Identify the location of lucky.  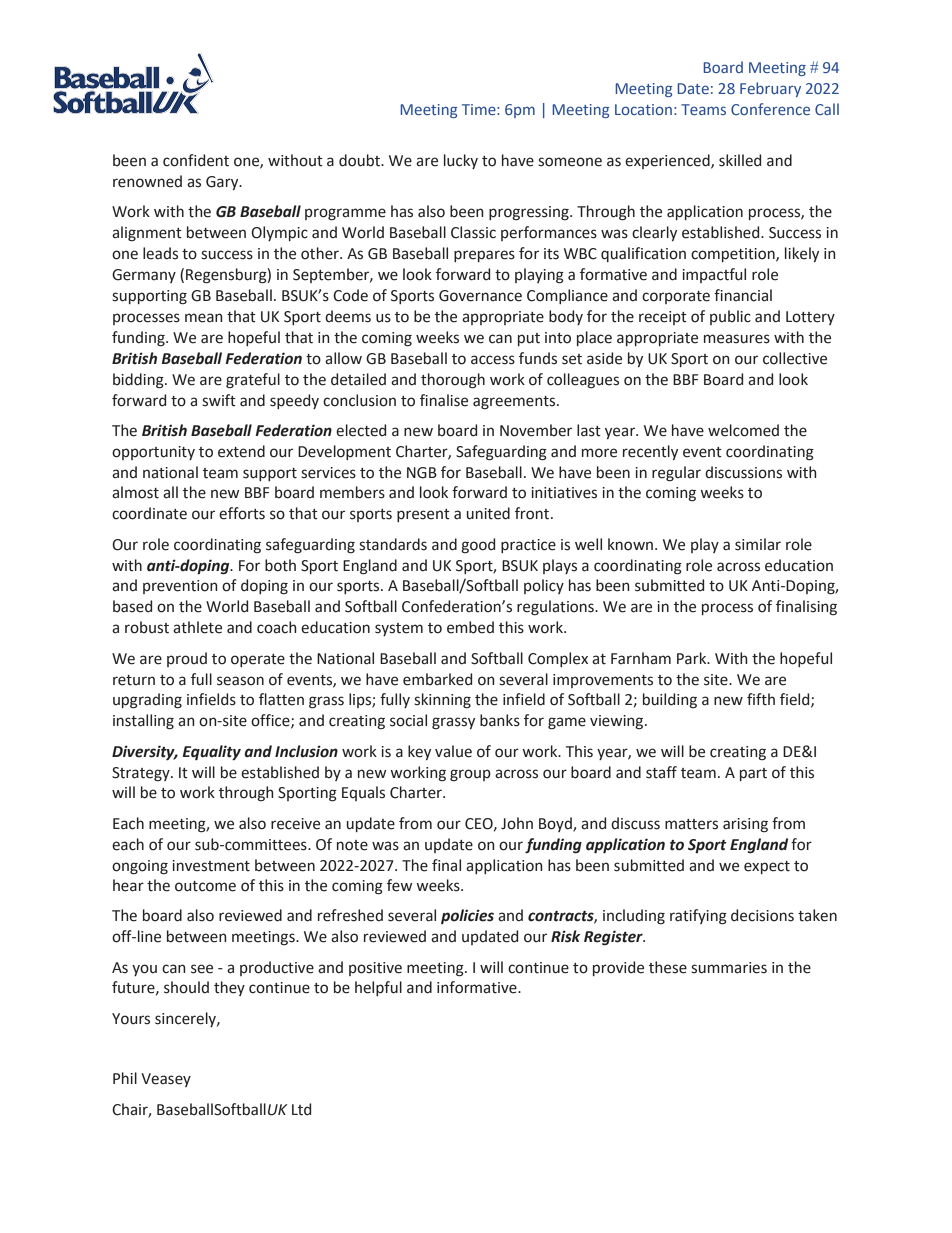
(461, 161).
